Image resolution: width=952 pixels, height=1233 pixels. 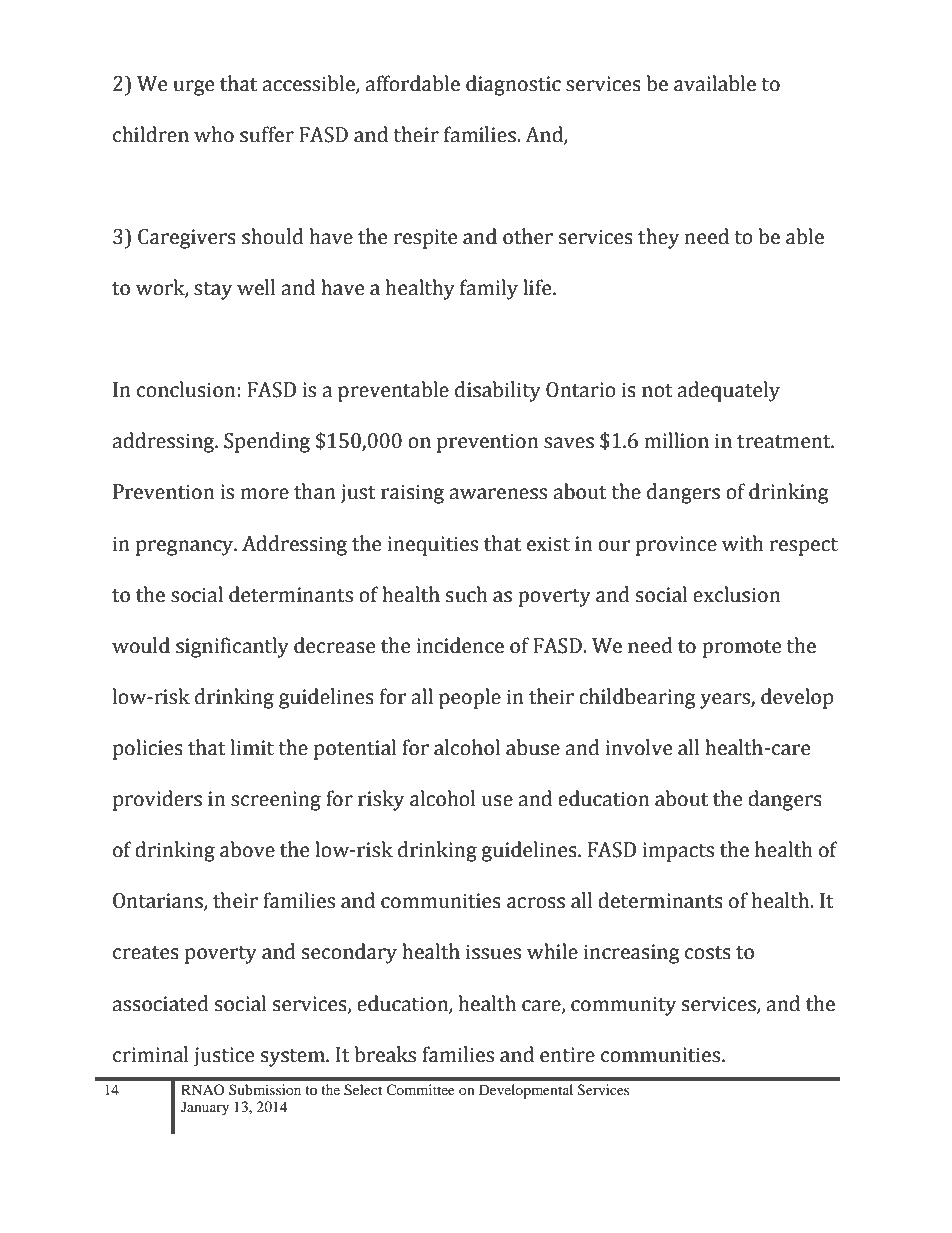 What do you see at coordinates (232, 647) in the screenshot?
I see `significantly` at bounding box center [232, 647].
